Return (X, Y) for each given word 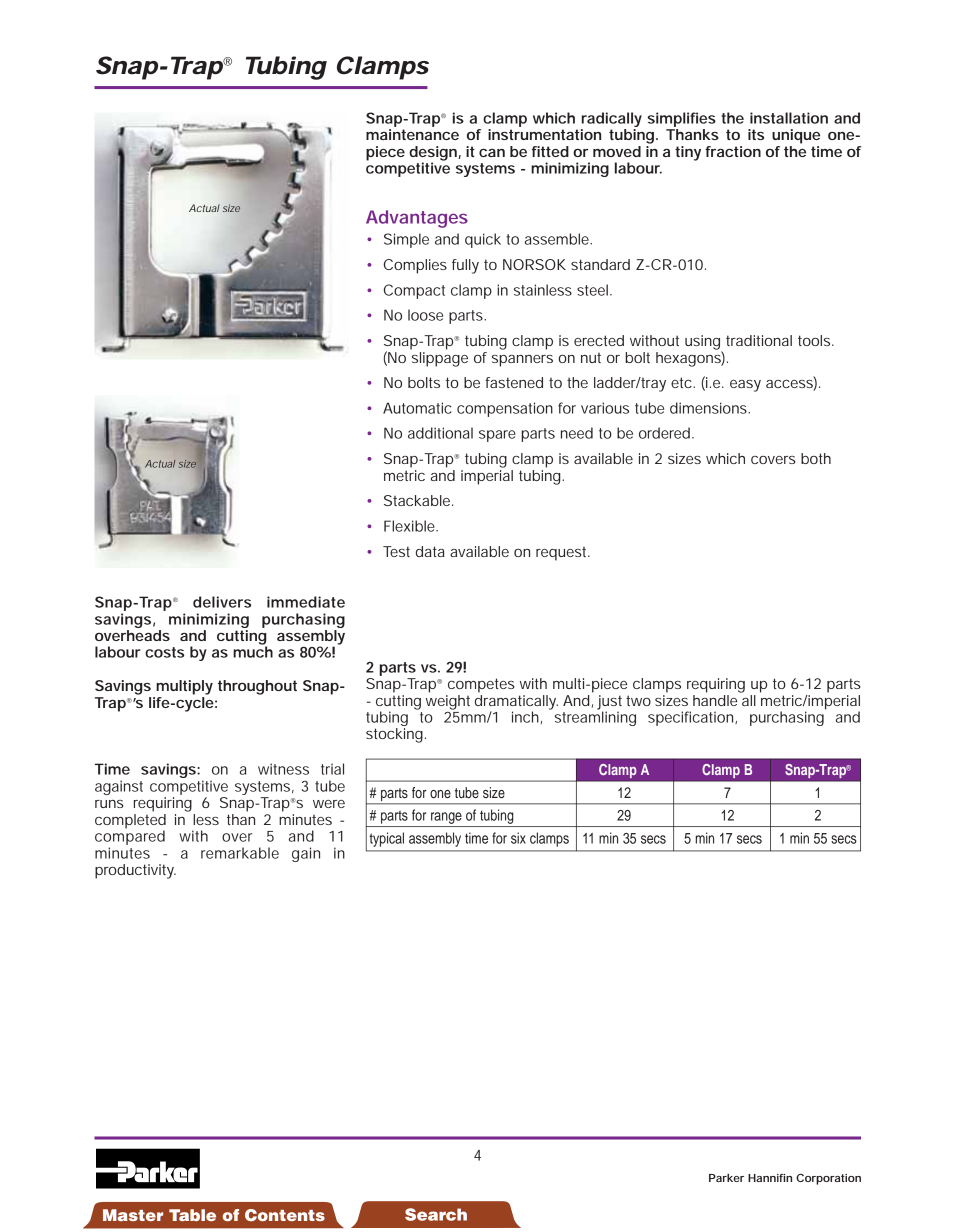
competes (481, 685)
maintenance (412, 134)
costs (164, 652)
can (492, 153)
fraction (733, 151)
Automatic (417, 408)
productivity (135, 871)
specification (692, 718)
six (518, 838)
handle (716, 699)
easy (745, 386)
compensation (505, 409)
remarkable (240, 853)
